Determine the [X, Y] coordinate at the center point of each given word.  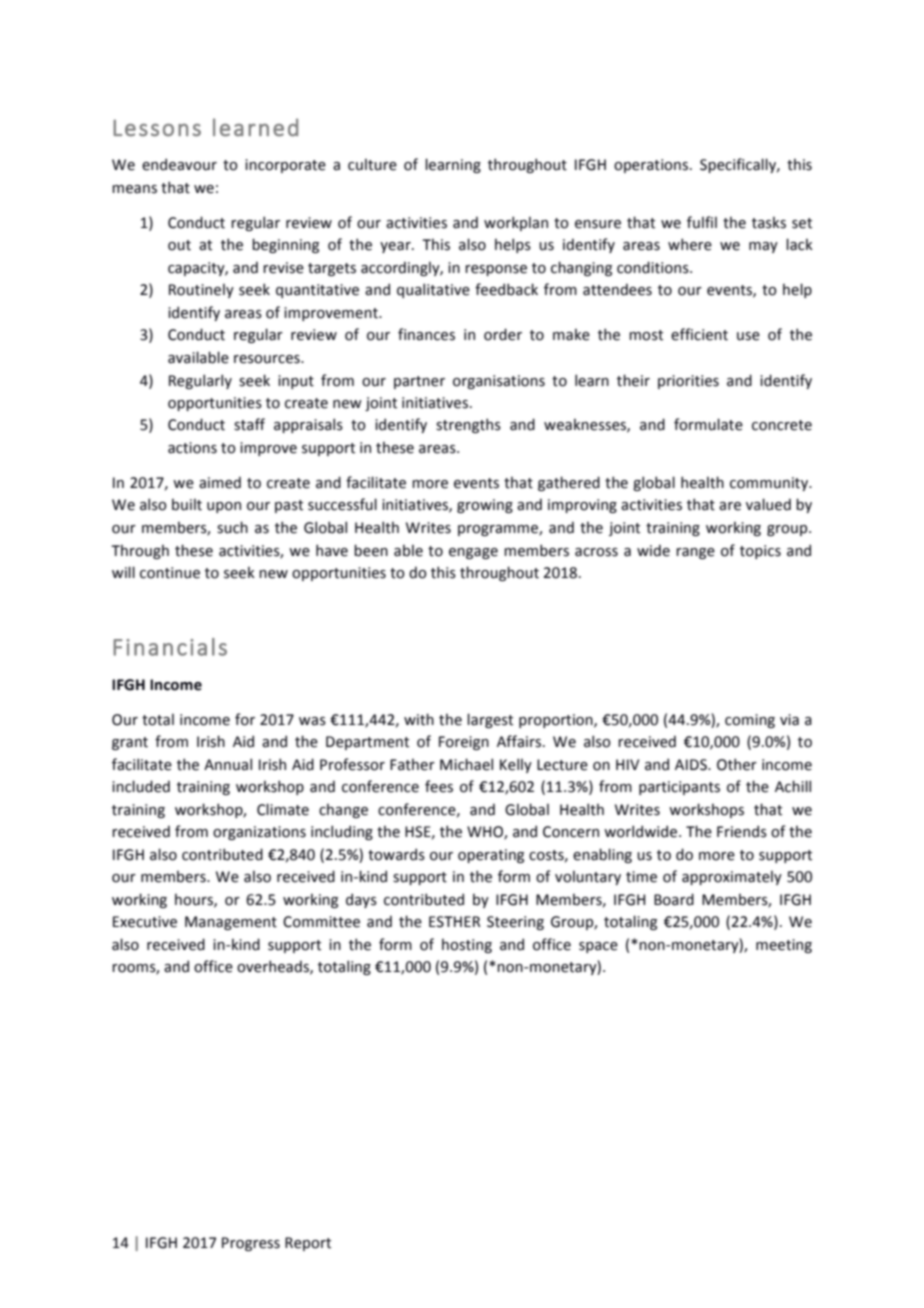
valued [768, 504]
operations [652, 166]
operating [491, 856]
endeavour [179, 164]
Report [308, 1244]
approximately [732, 878]
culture [372, 165]
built [187, 505]
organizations [259, 833]
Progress [251, 1244]
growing [485, 506]
